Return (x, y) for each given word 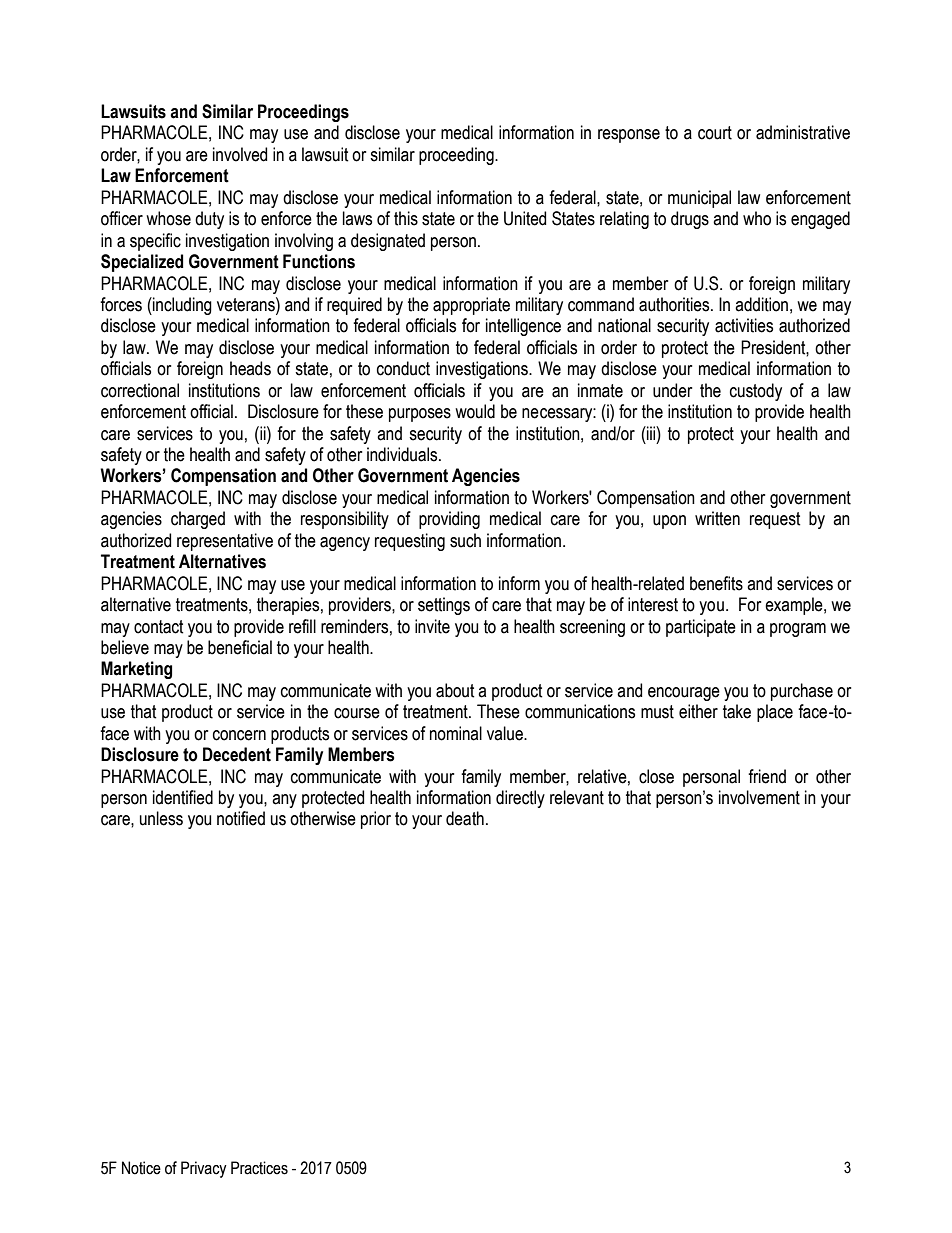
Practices (259, 1168)
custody (756, 392)
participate (701, 628)
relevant (577, 797)
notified (241, 818)
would (475, 411)
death (465, 818)
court (715, 133)
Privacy (204, 1169)
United (525, 218)
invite (432, 626)
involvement (759, 797)
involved (240, 154)
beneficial (240, 647)
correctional (140, 390)
